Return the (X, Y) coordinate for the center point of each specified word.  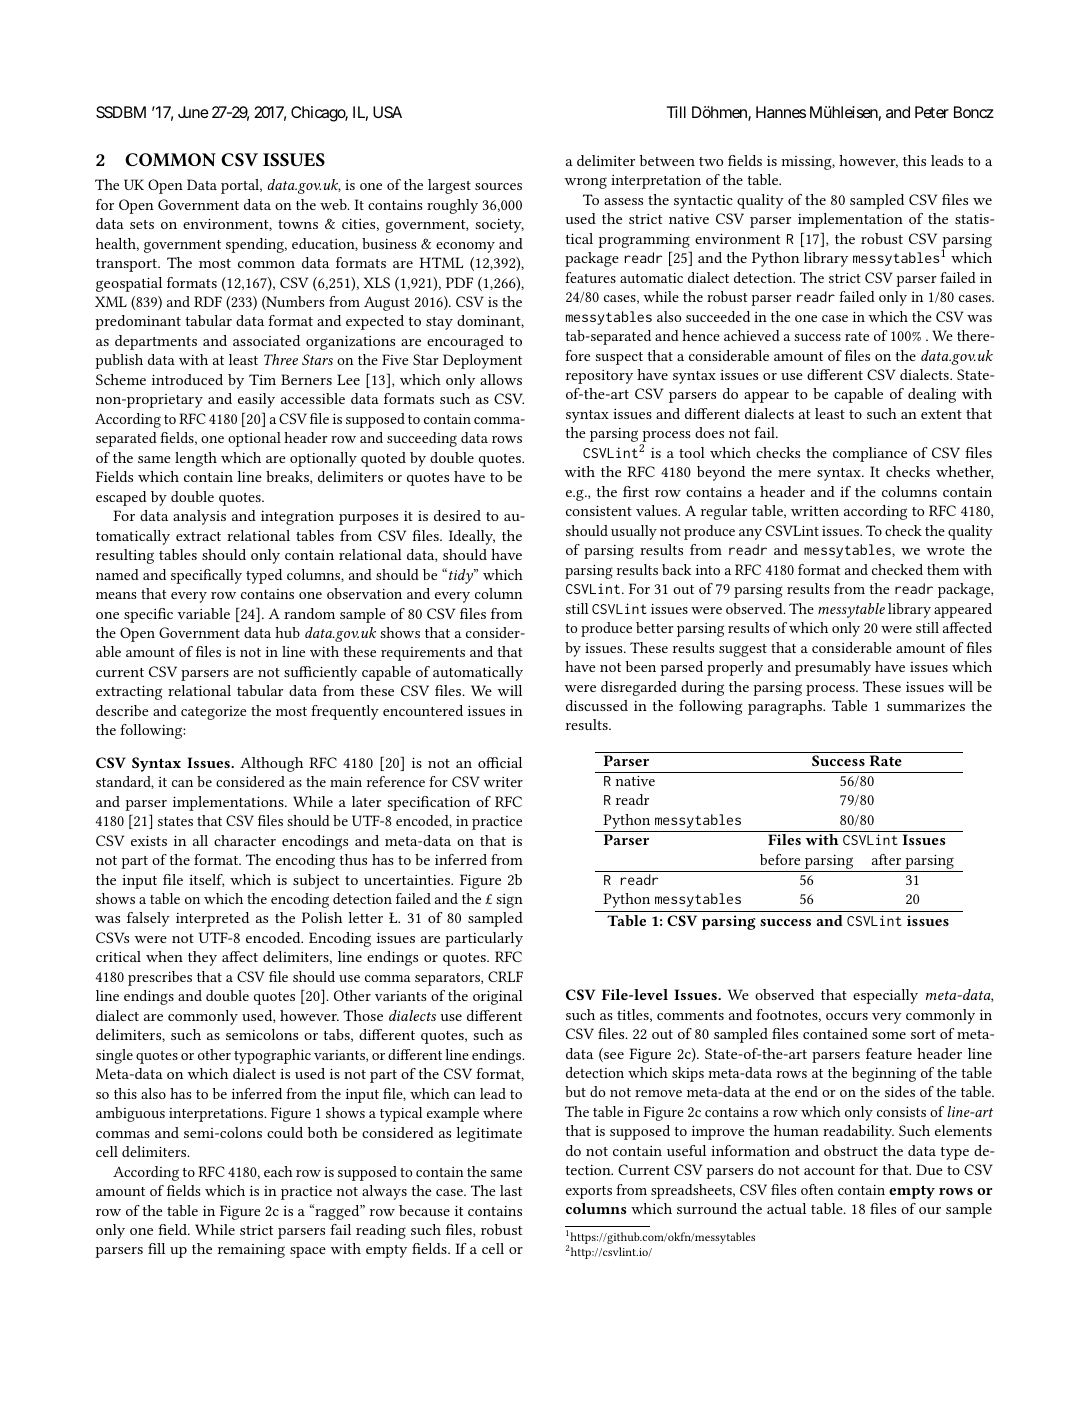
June (193, 112)
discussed (597, 705)
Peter (932, 112)
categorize (213, 713)
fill (156, 1248)
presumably (833, 668)
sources (498, 186)
